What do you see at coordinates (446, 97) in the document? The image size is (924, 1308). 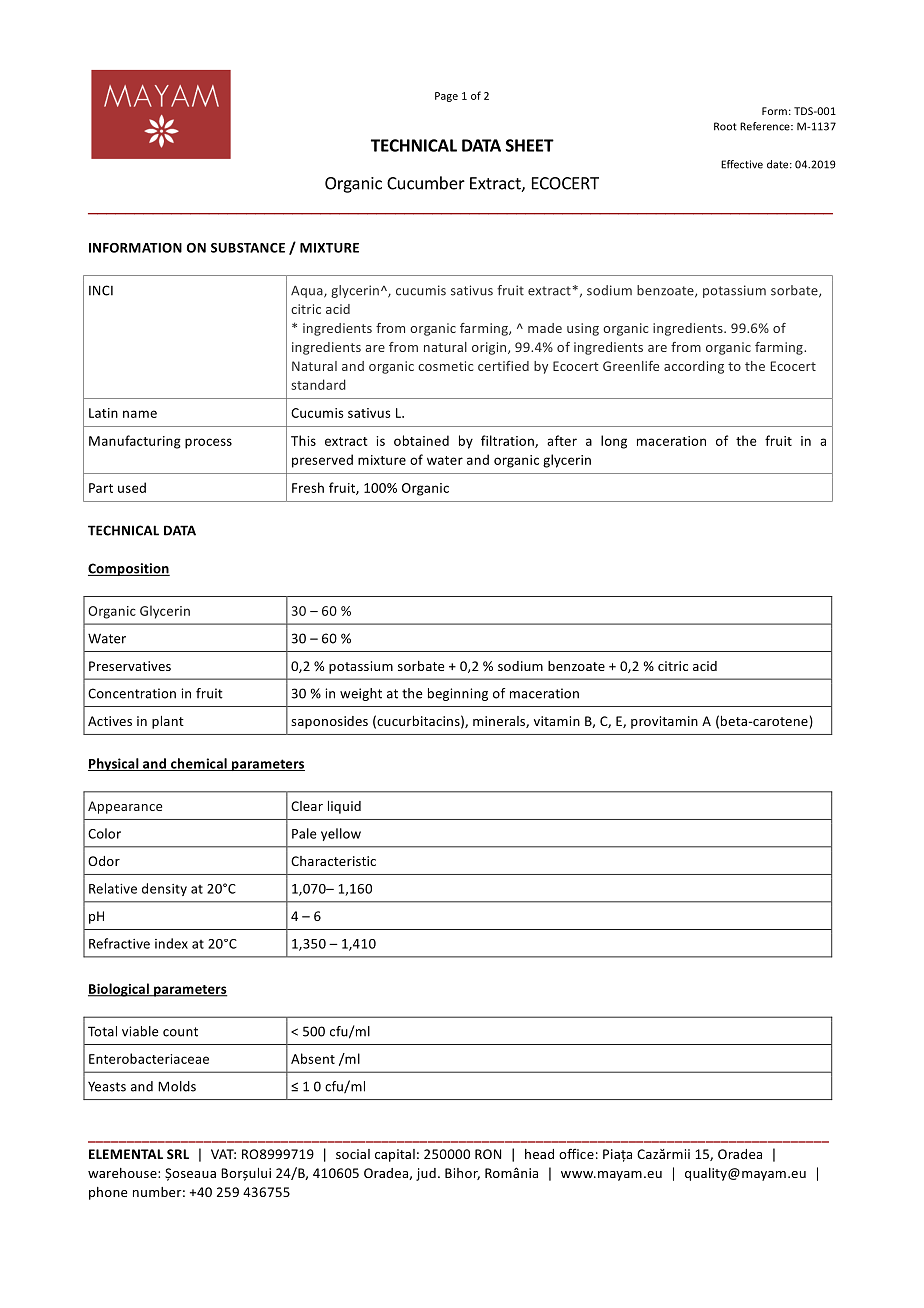 I see `Page` at bounding box center [446, 97].
